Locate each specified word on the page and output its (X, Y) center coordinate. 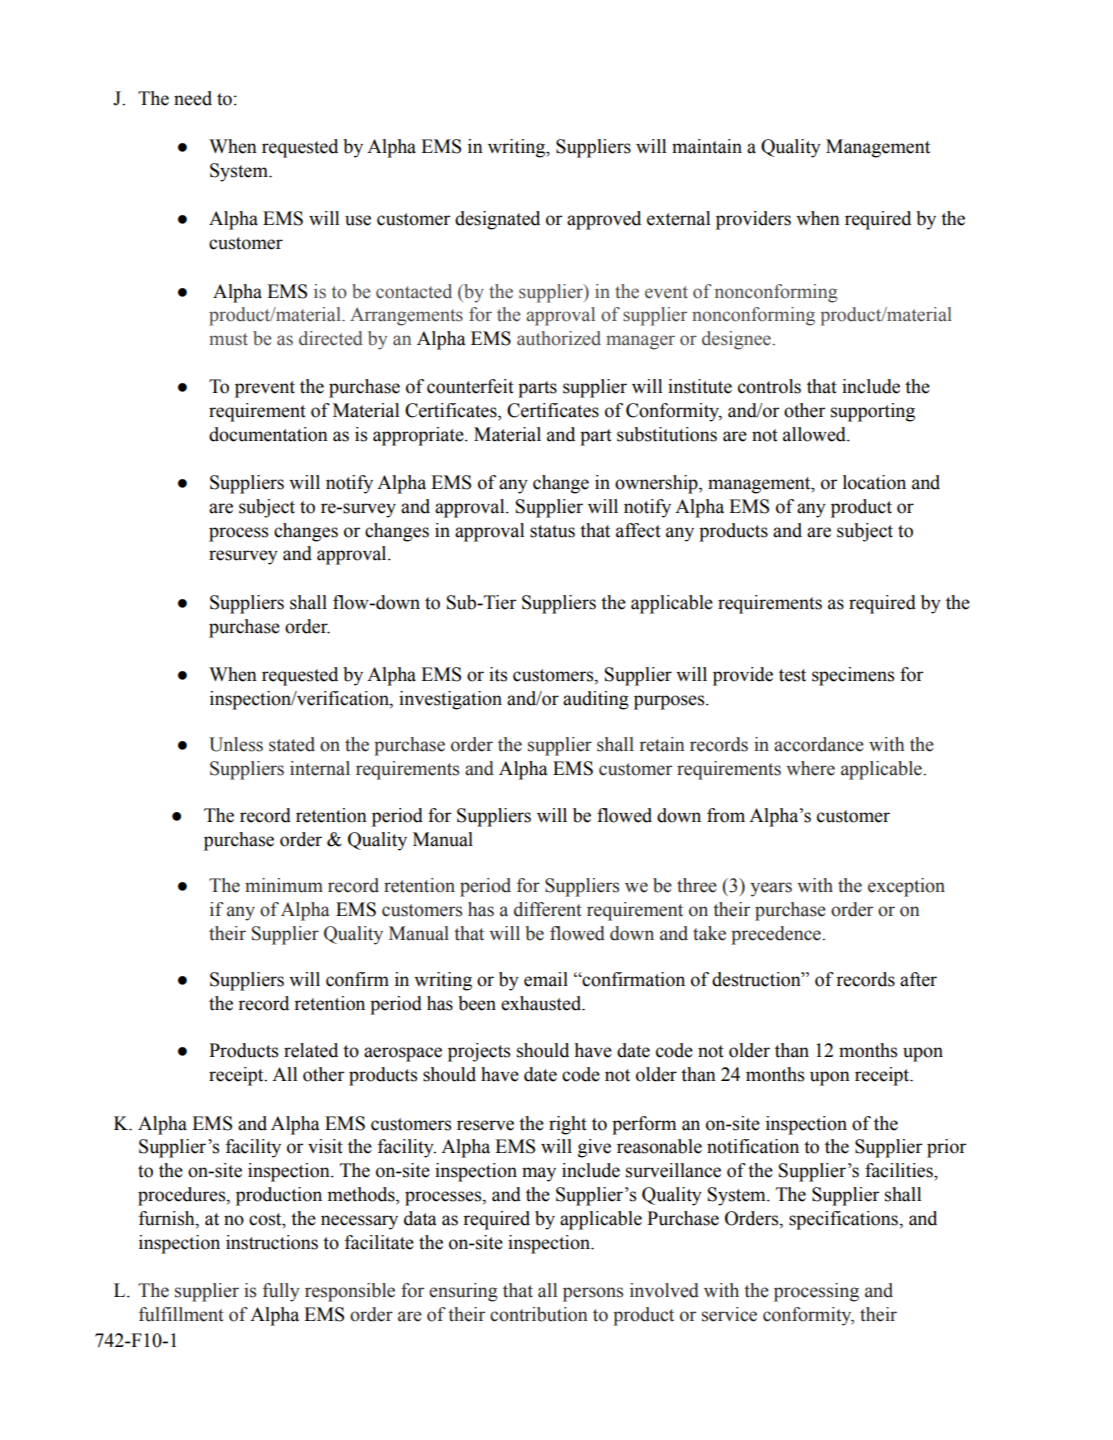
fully (281, 1292)
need (193, 98)
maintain (707, 146)
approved (604, 220)
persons (593, 1294)
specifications (844, 1220)
